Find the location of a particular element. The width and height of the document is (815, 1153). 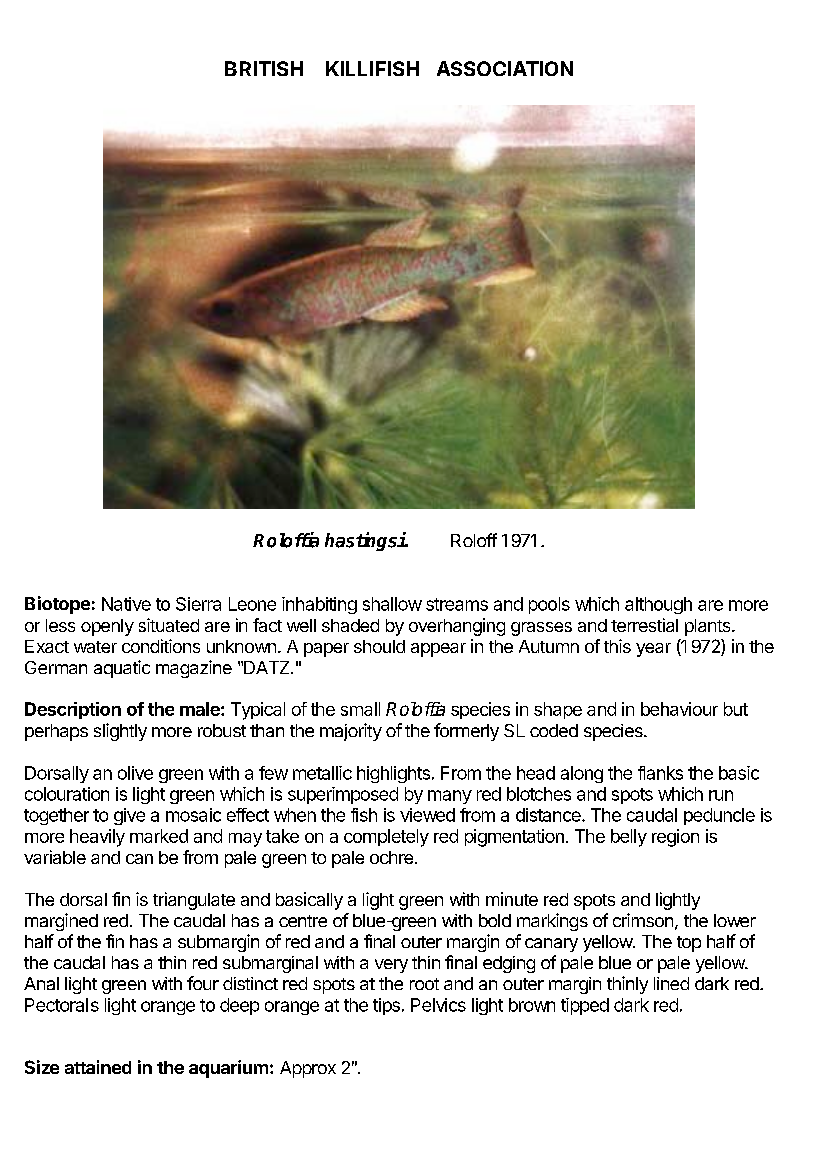

should is located at coordinates (379, 646).
